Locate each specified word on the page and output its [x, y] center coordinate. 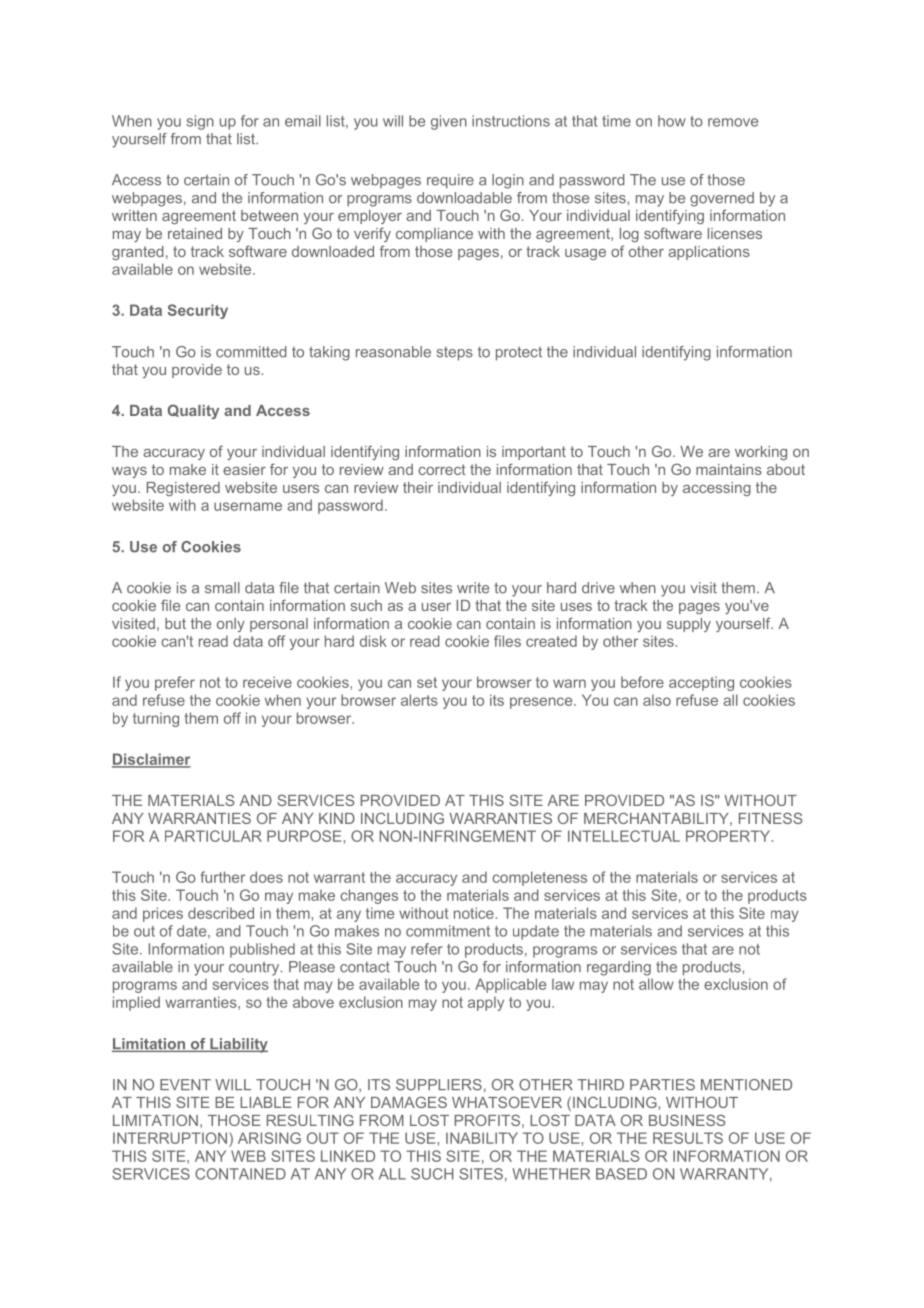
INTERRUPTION [171, 1138]
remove [733, 122]
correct [442, 469]
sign [200, 122]
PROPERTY [729, 836]
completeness [539, 878]
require [450, 181]
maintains [729, 469]
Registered [183, 489]
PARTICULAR [213, 836]
